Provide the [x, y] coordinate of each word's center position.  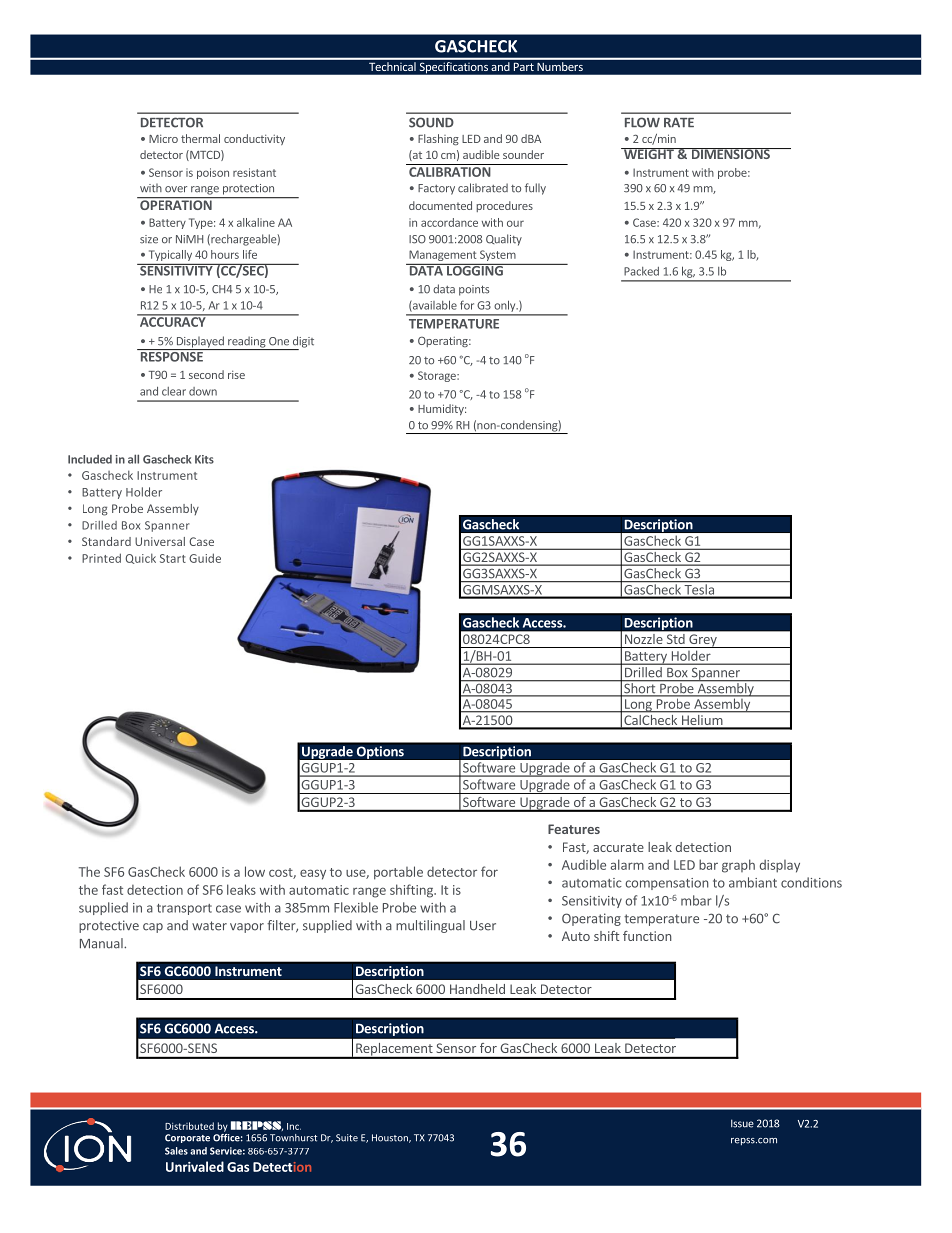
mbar [696, 900]
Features [574, 829]
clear [174, 391]
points [474, 290]
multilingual [430, 926]
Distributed [189, 1126]
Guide [205, 558]
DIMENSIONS [730, 153]
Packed [641, 271]
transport [184, 909]
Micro [163, 139]
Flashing [438, 139]
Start [173, 558]
